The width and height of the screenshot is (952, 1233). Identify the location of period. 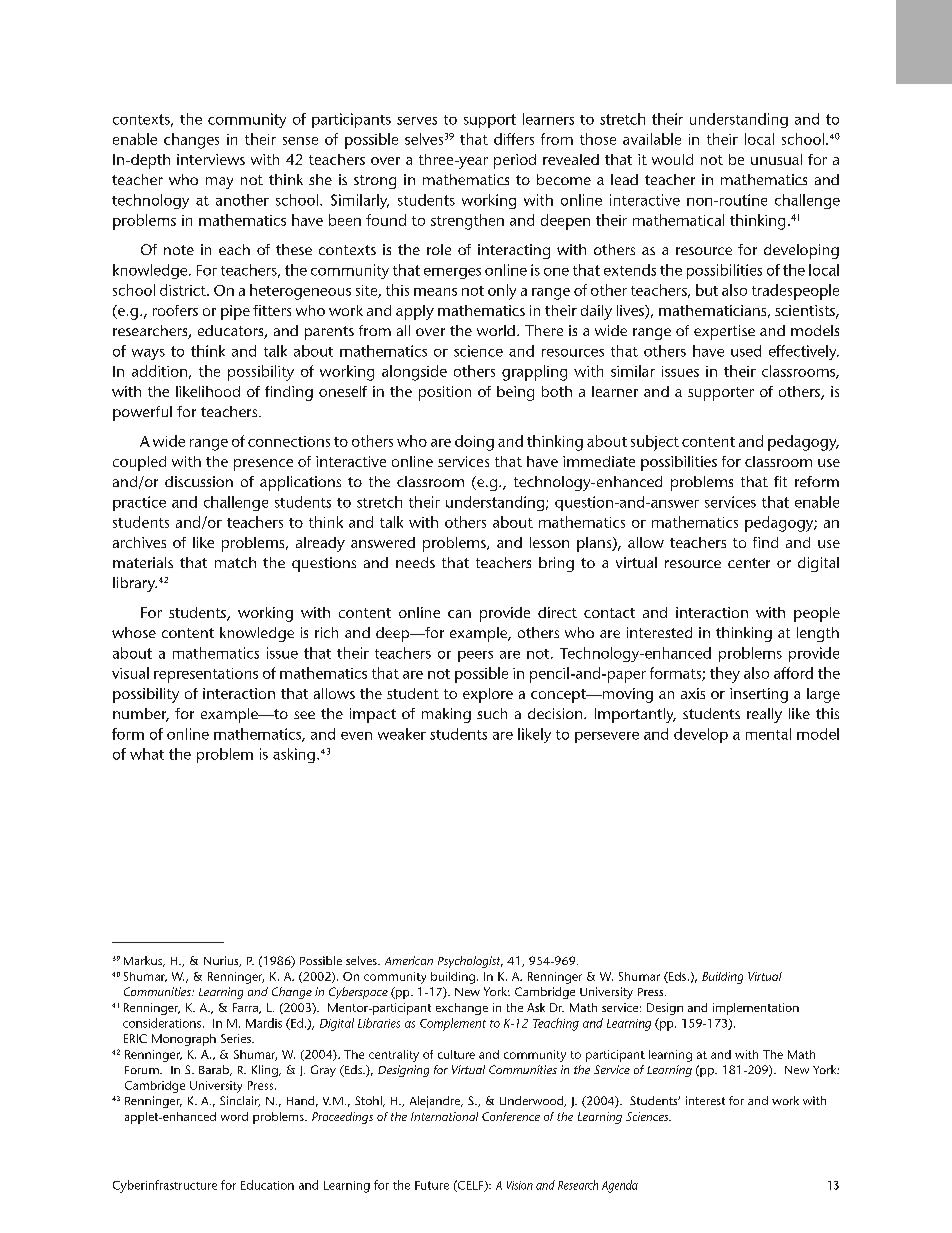
(515, 161).
